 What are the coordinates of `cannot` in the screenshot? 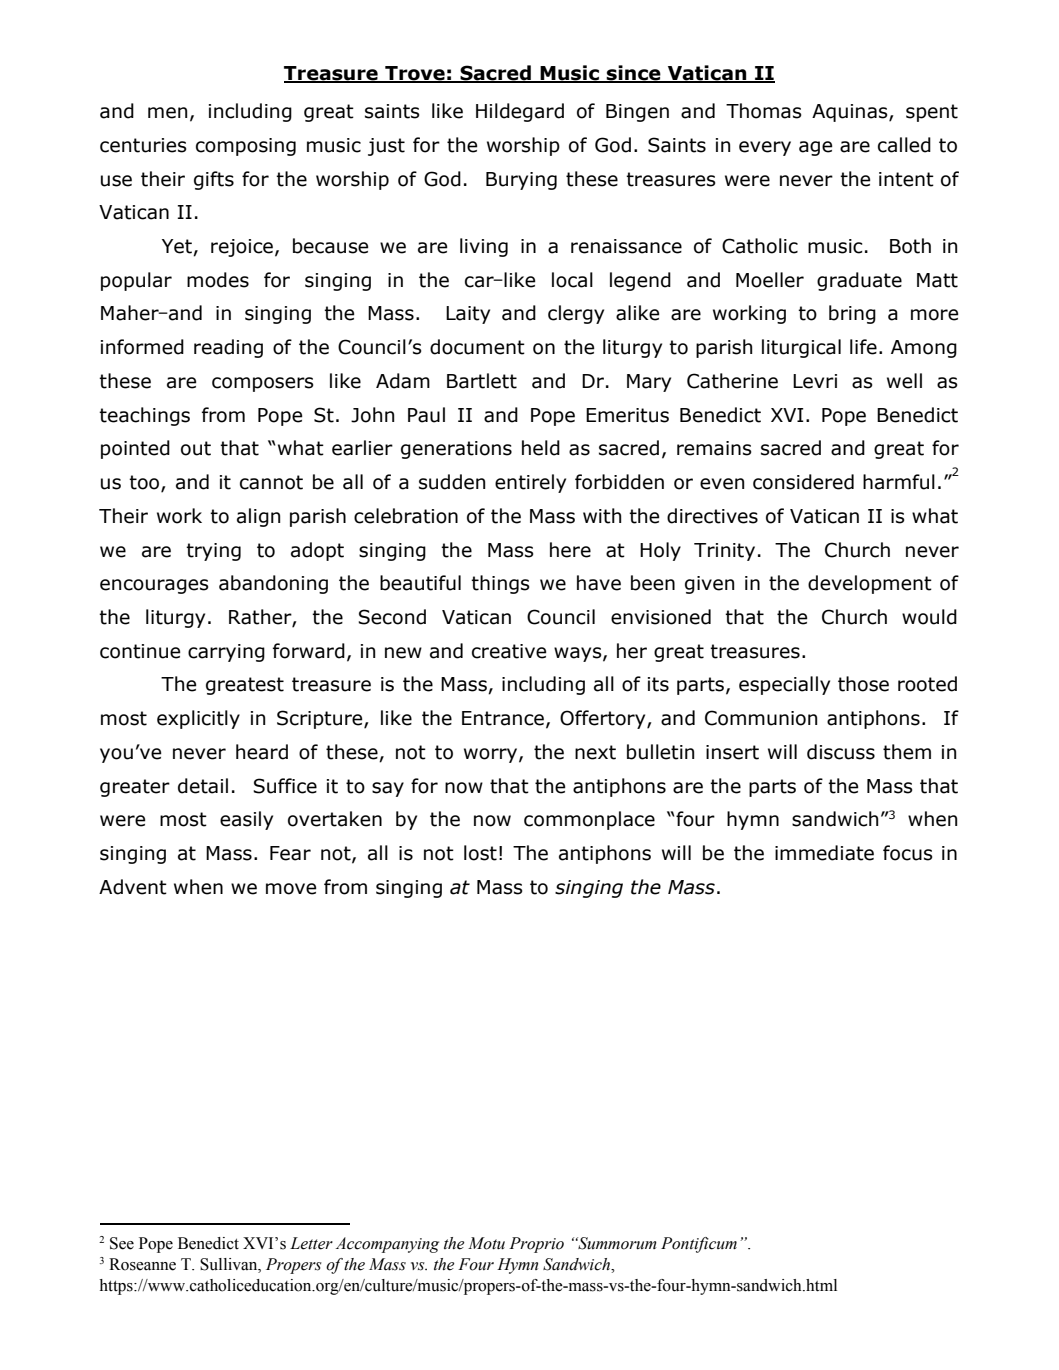 It's located at (271, 482).
